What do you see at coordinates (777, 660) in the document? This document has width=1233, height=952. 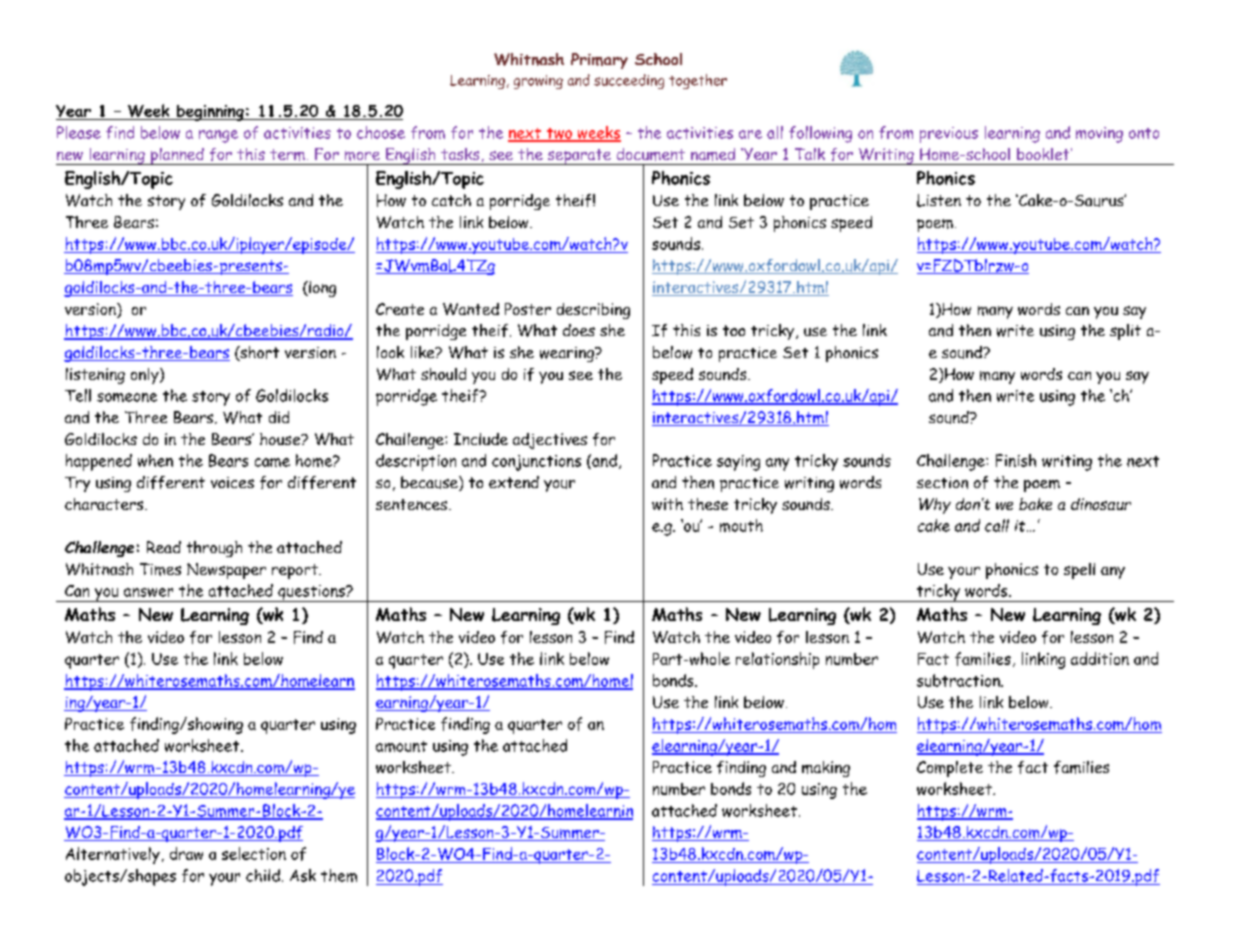 I see `relationship` at bounding box center [777, 660].
